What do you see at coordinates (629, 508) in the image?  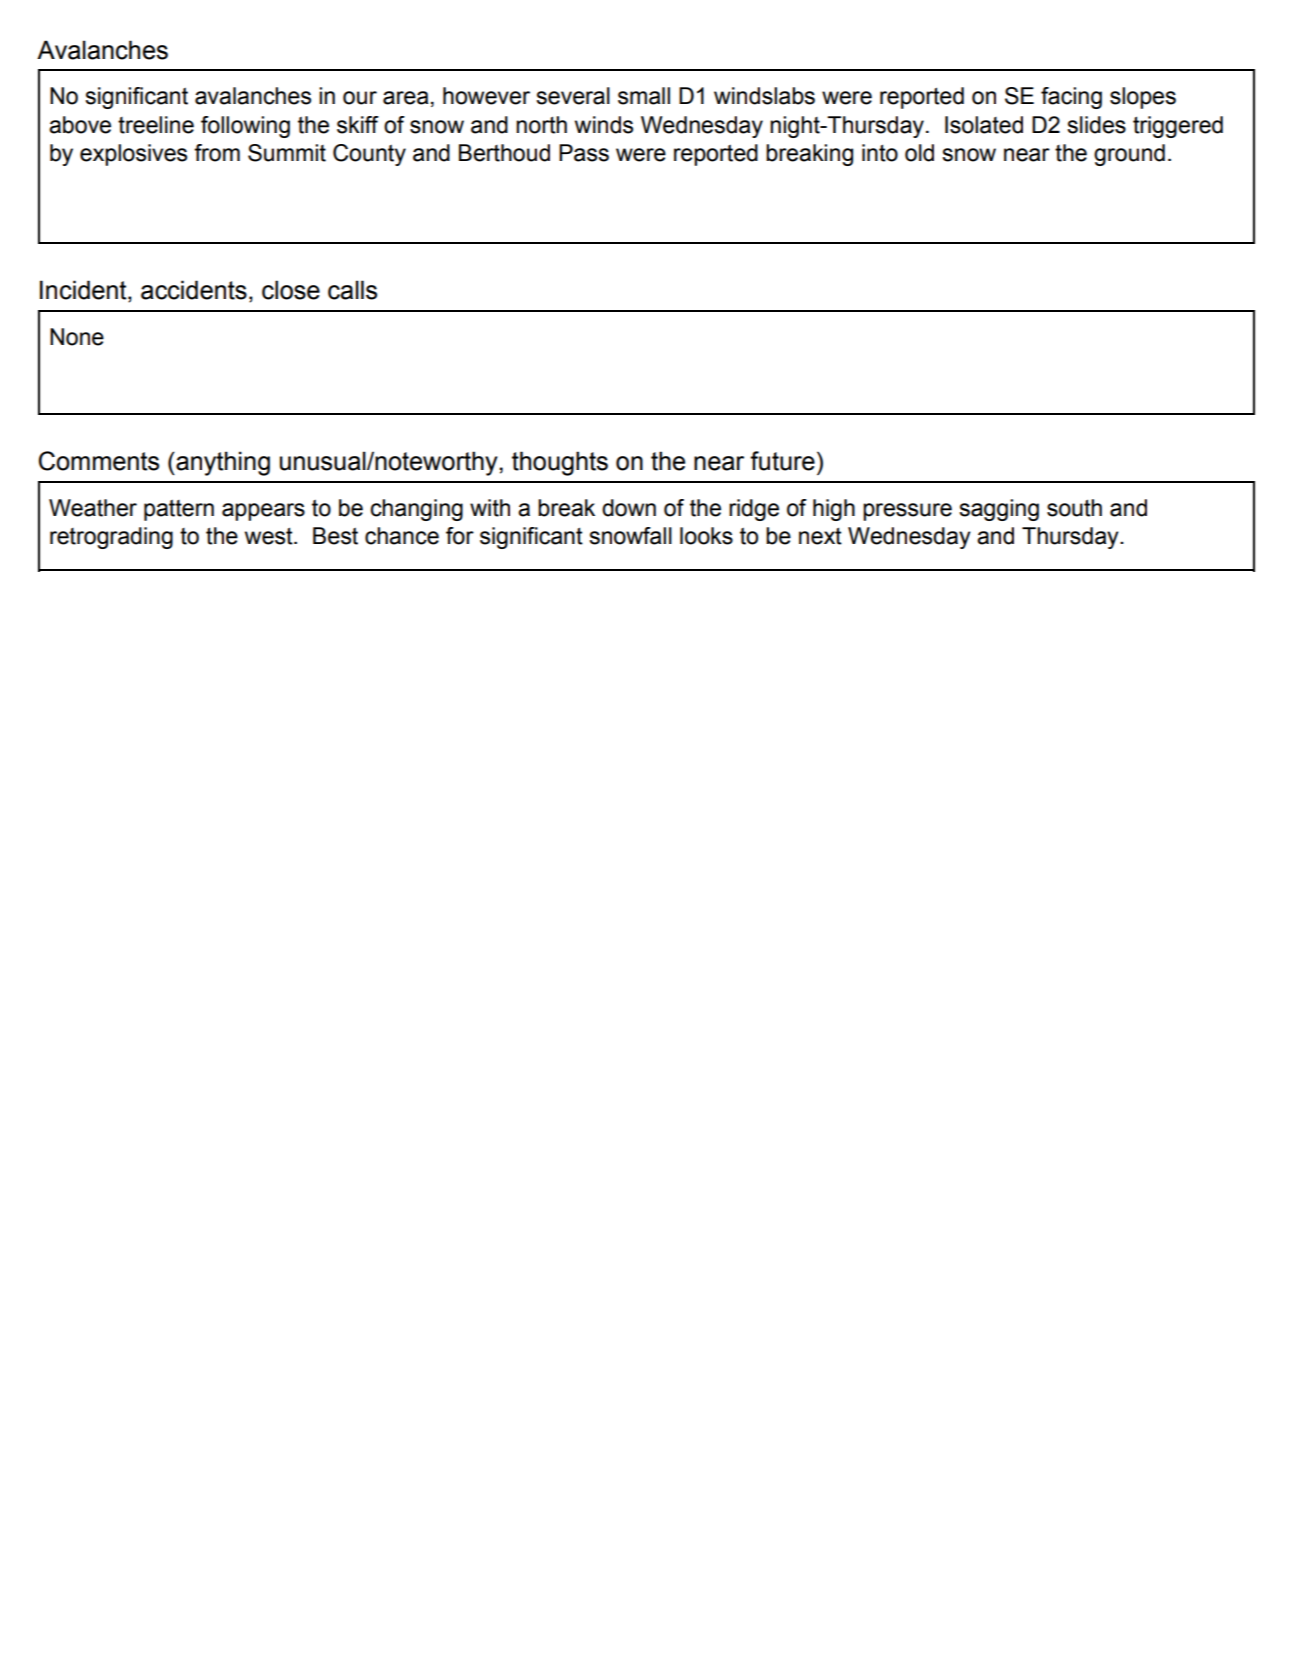 I see `down` at bounding box center [629, 508].
